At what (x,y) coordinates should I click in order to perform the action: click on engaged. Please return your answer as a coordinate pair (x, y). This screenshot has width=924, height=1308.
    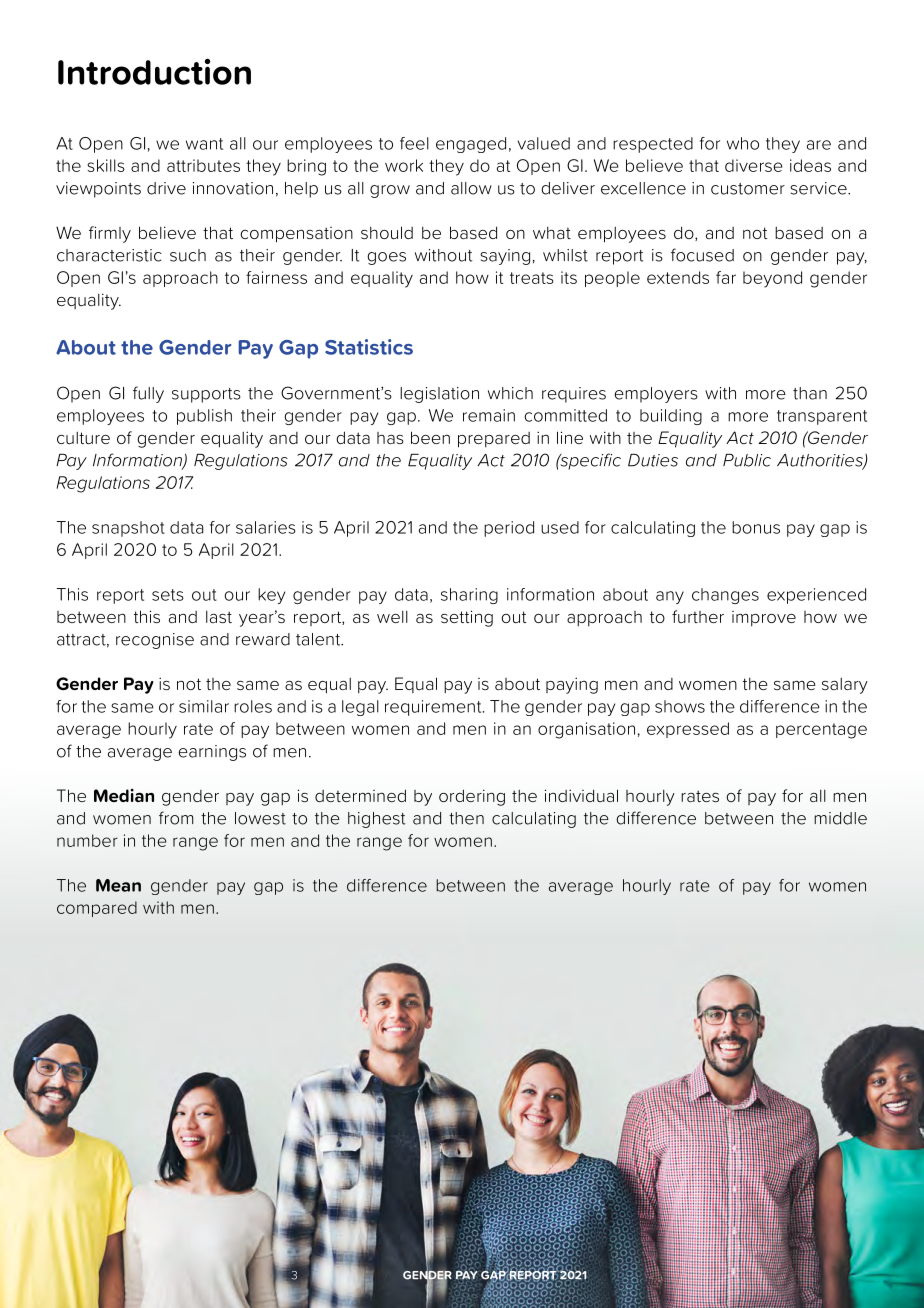
    Looking at the image, I should click on (471, 145).
